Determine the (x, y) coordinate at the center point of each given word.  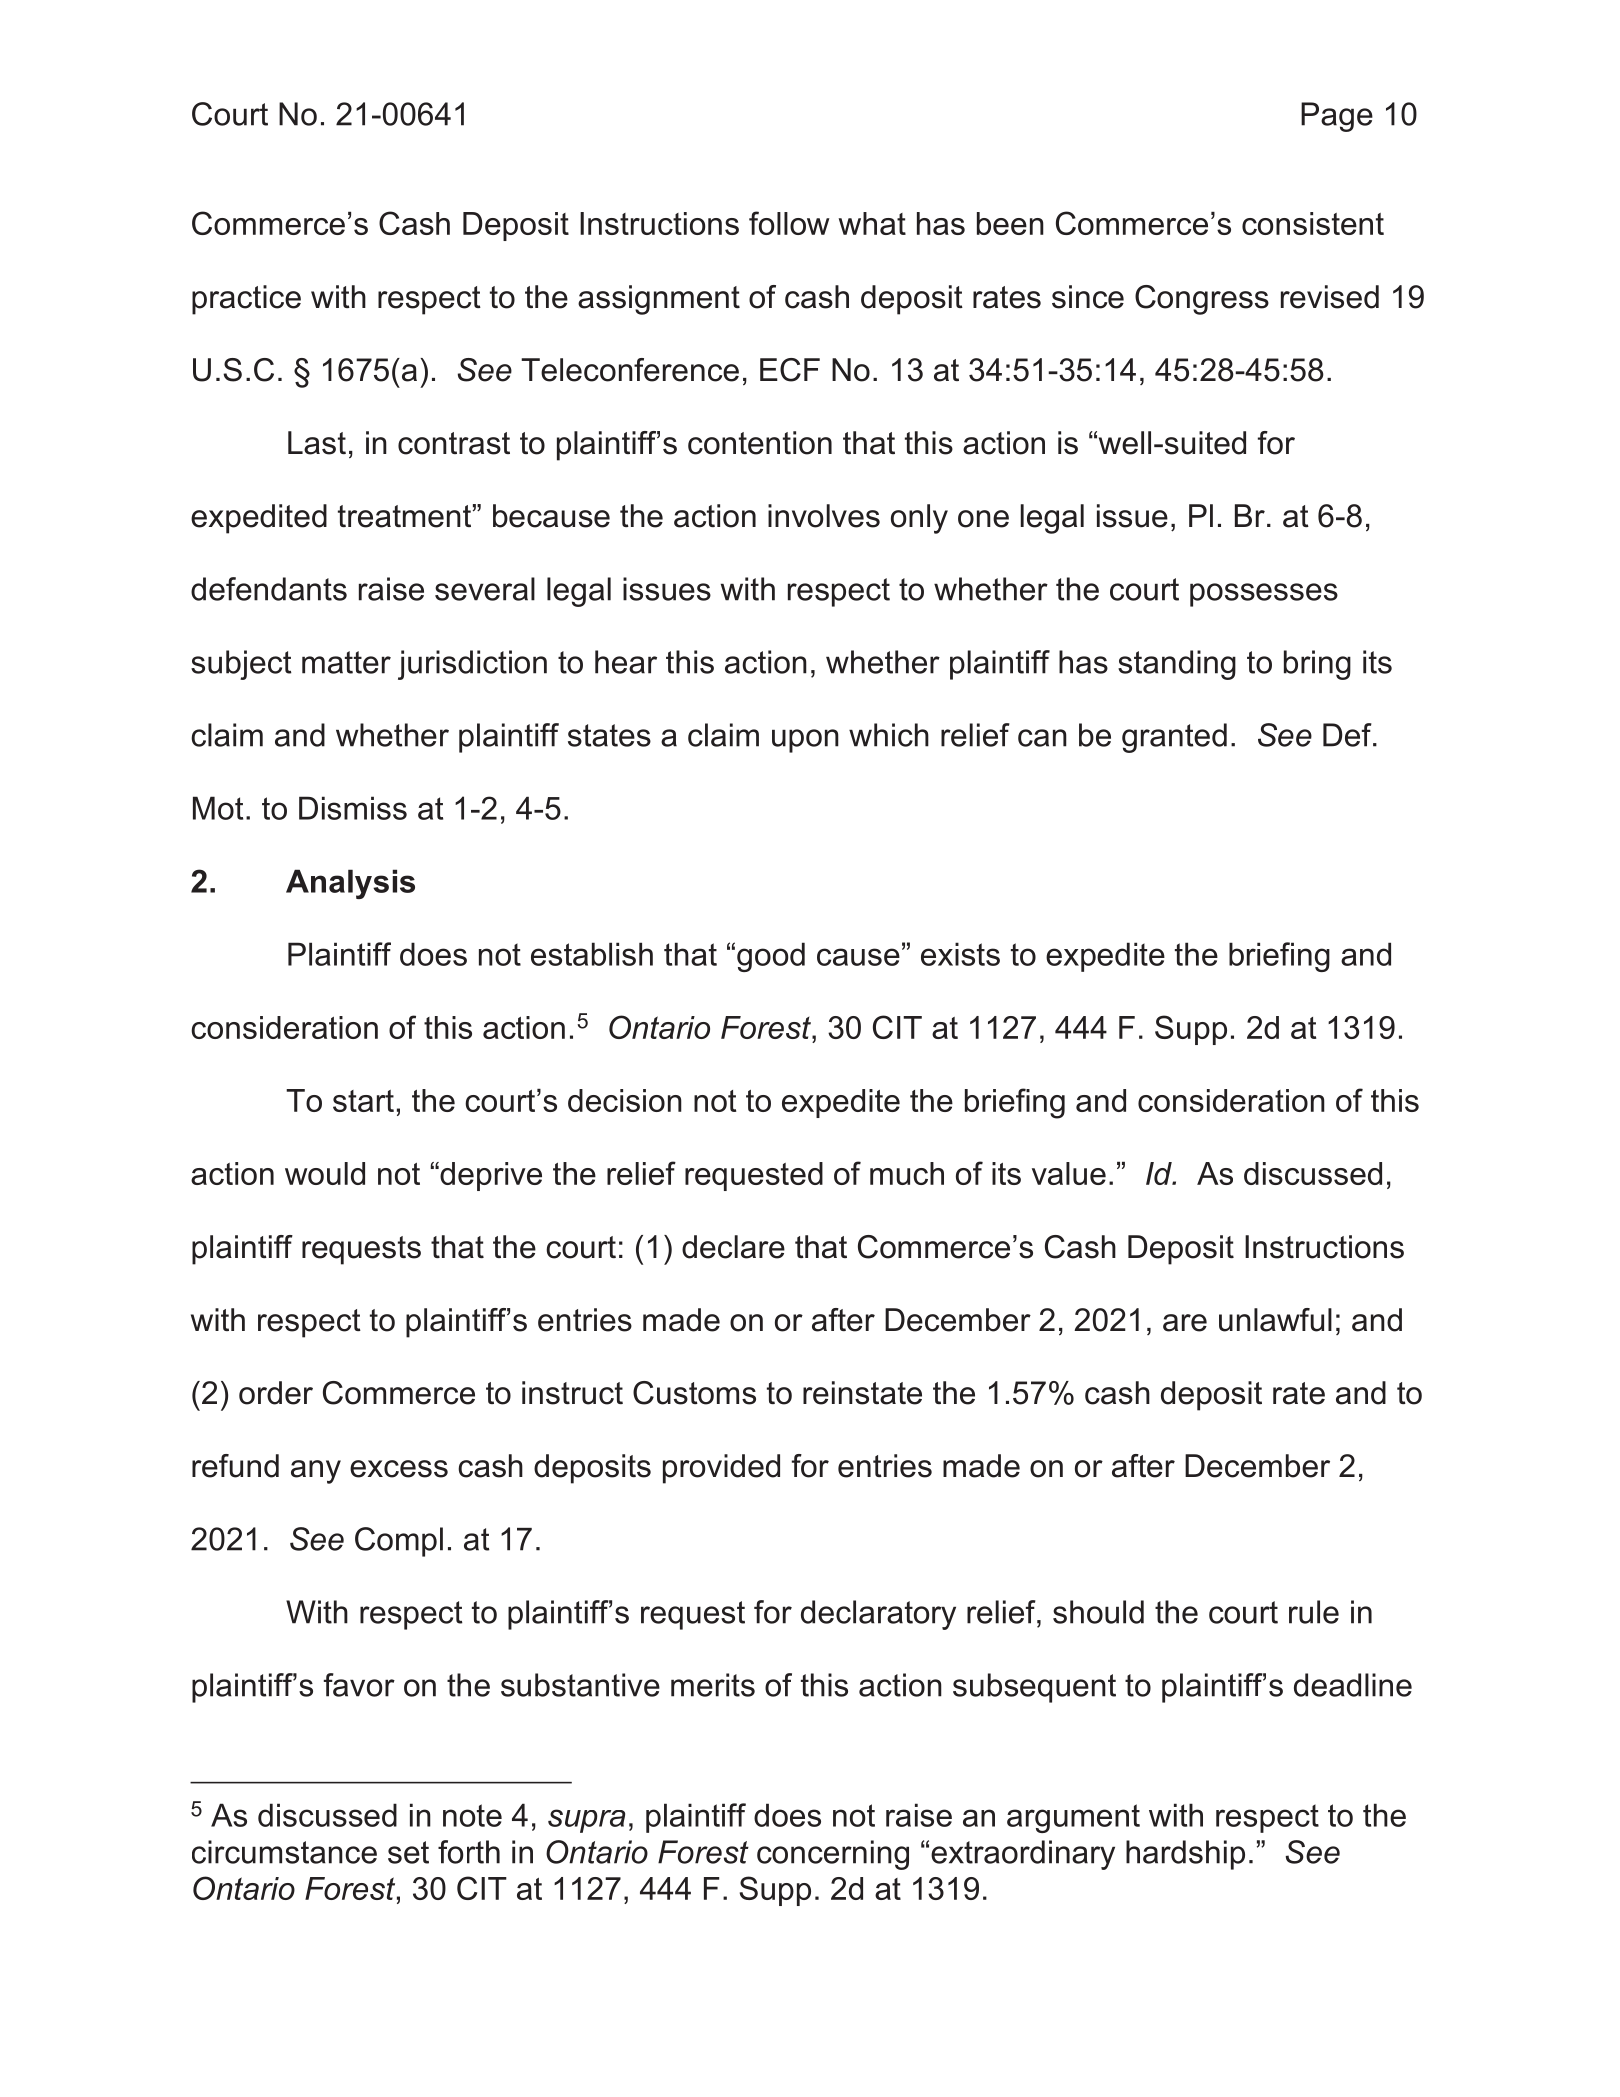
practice (246, 300)
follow (789, 223)
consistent (1313, 223)
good (771, 957)
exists (960, 954)
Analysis (350, 884)
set (408, 1852)
